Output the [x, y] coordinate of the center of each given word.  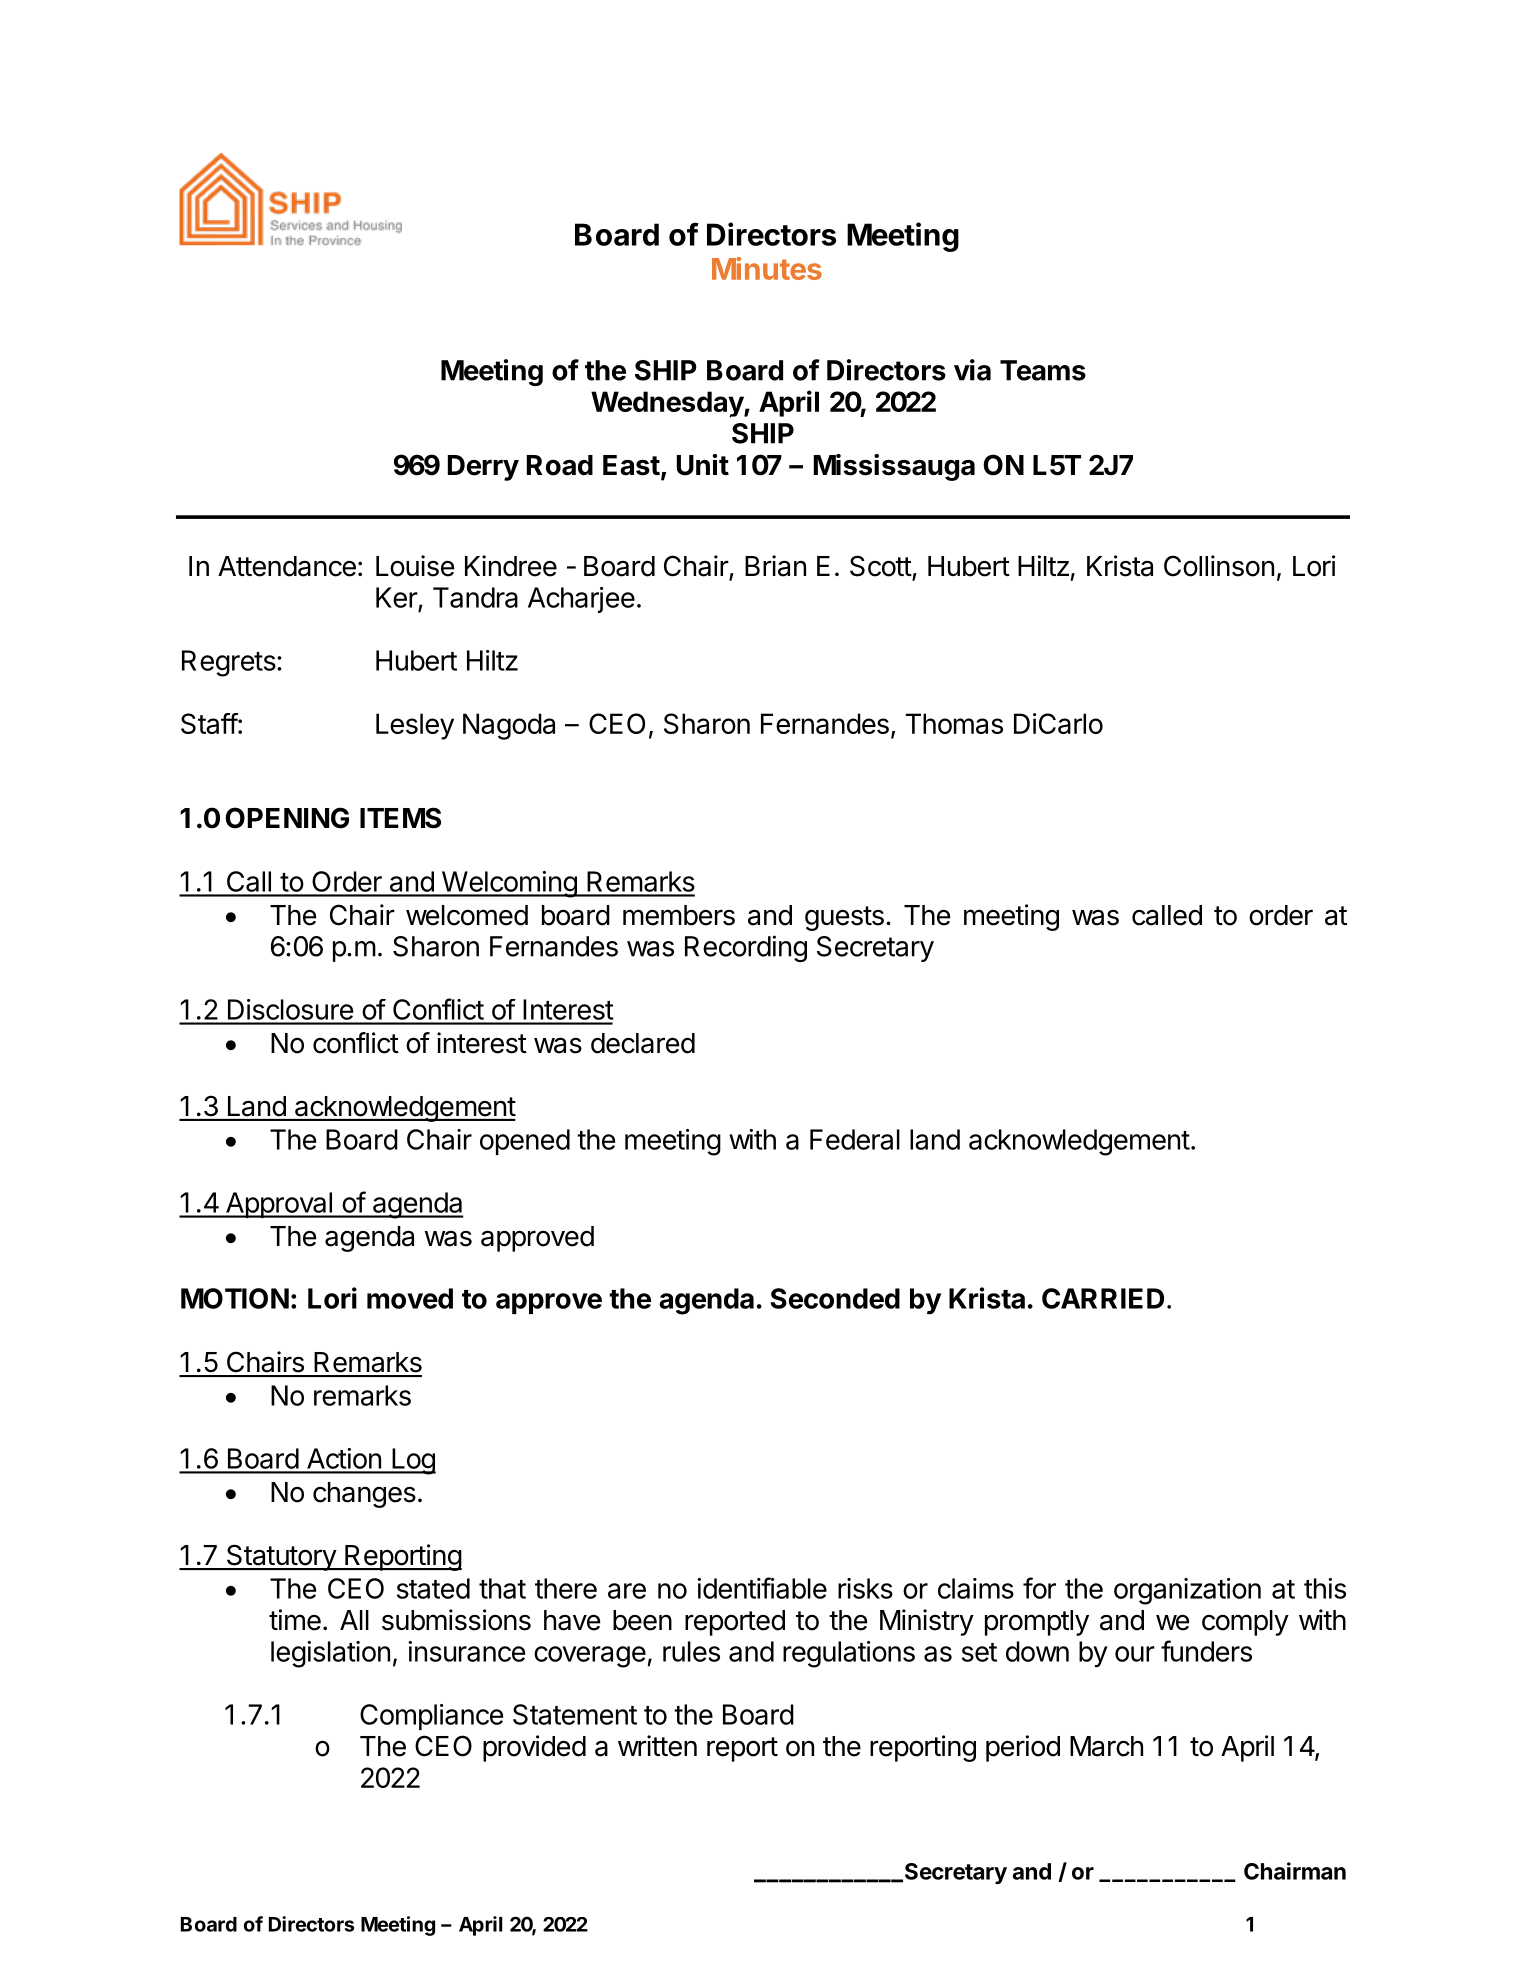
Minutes [767, 268]
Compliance [431, 1717]
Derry [483, 468]
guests [844, 918]
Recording [746, 948]
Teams [1043, 370]
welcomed [467, 915]
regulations [849, 1654]
